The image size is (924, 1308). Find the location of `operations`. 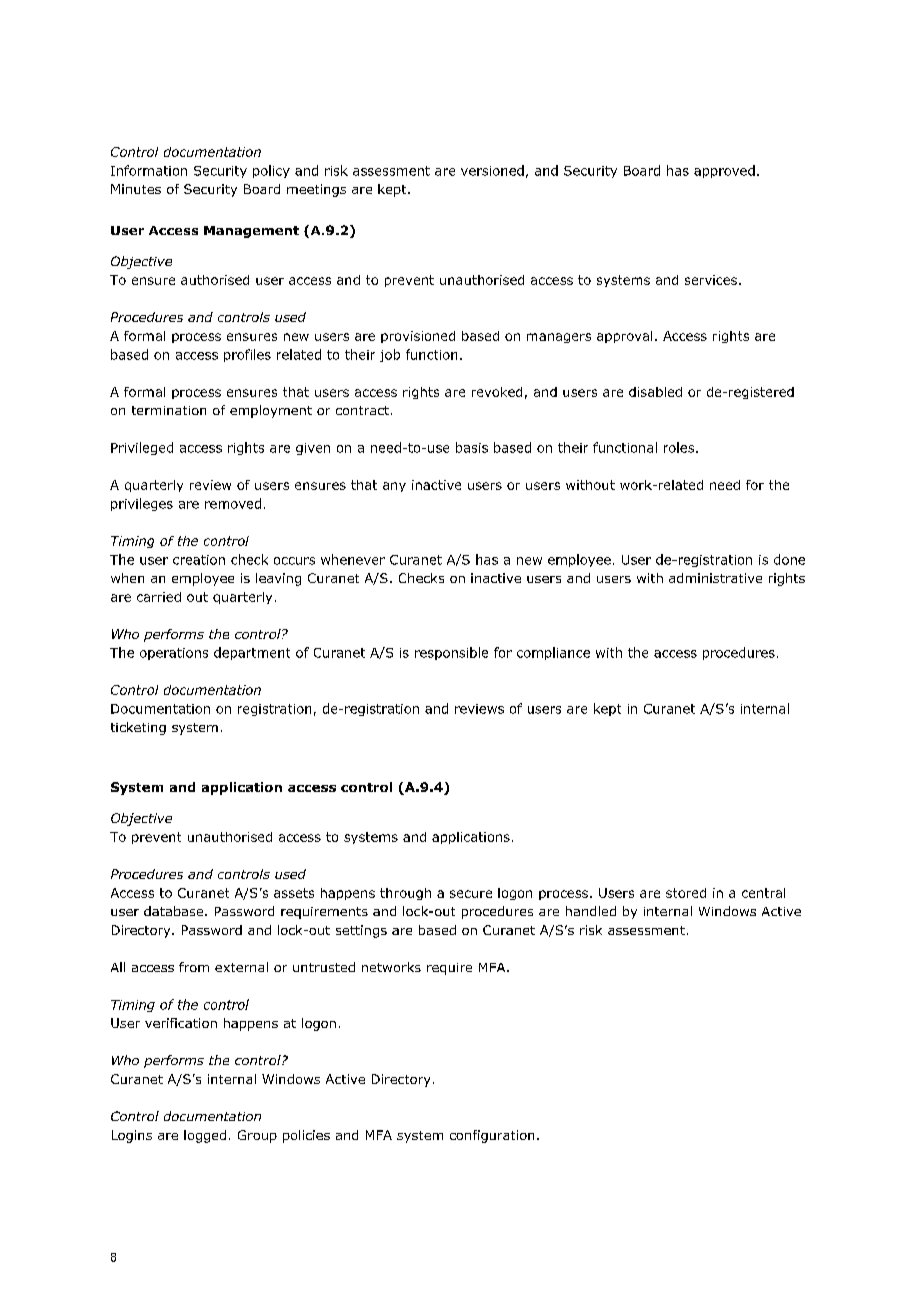

operations is located at coordinates (174, 654).
